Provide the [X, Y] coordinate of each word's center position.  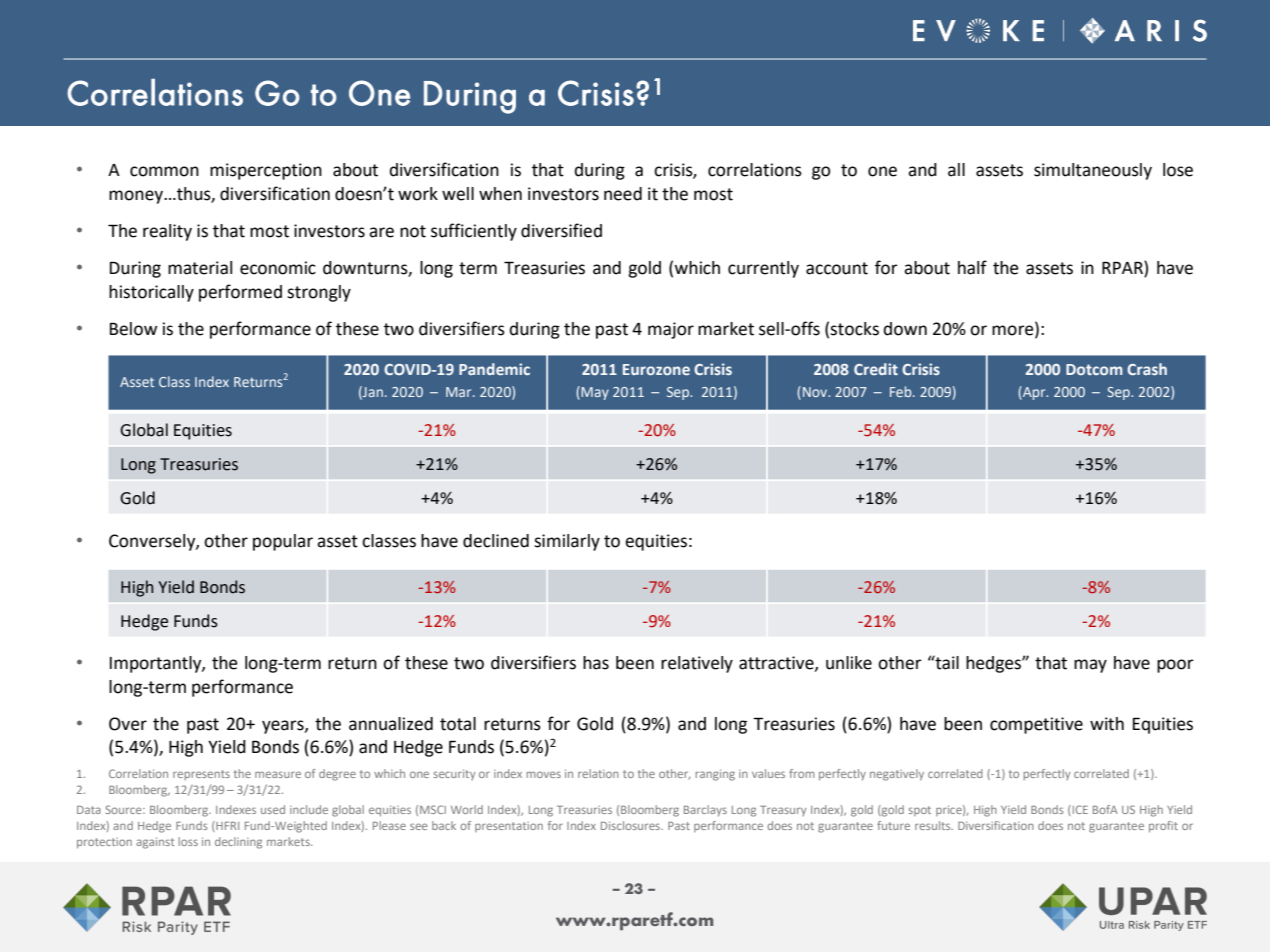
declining [238, 843]
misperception [266, 171]
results [934, 825]
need [623, 194]
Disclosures [631, 825]
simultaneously [1093, 171]
